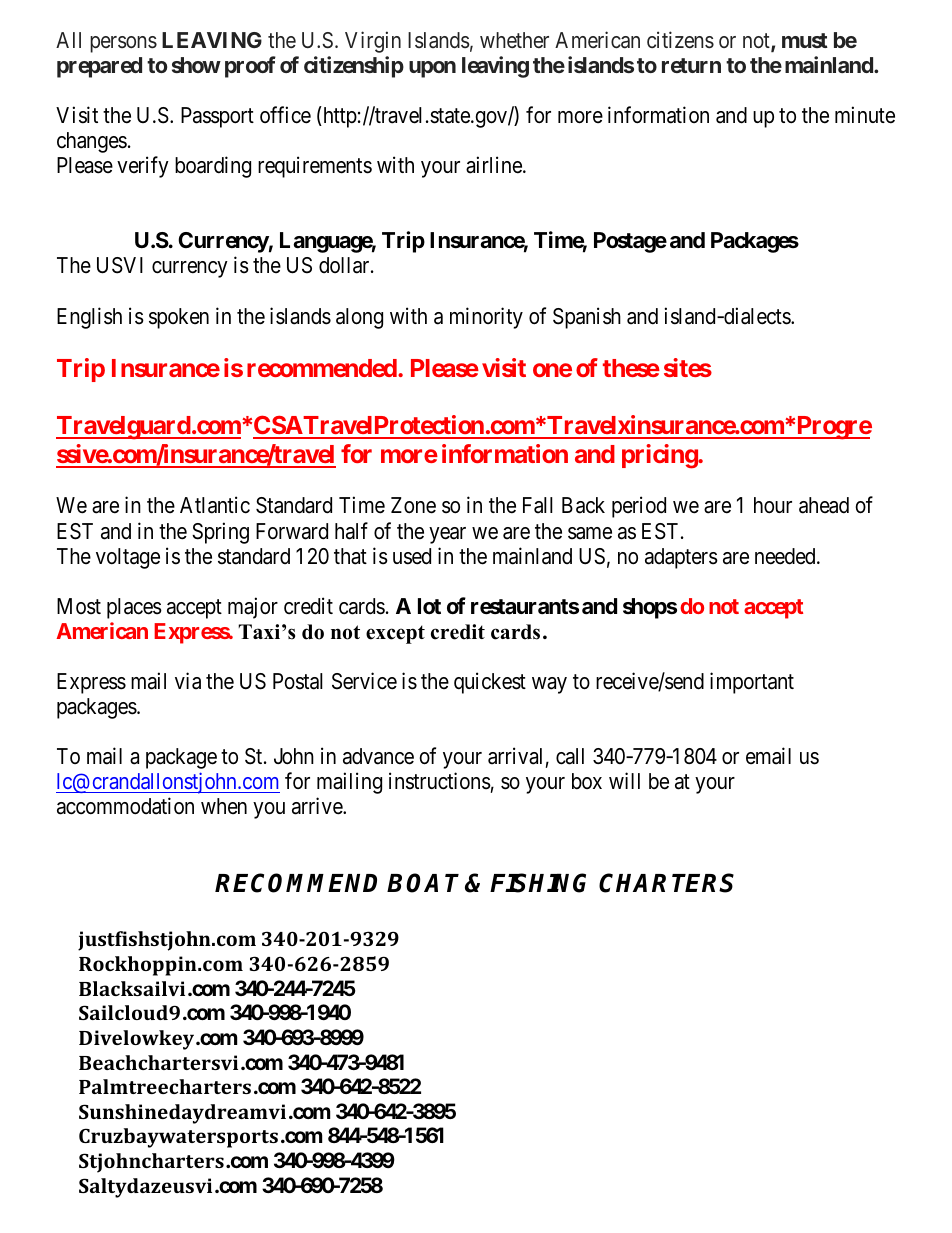 The height and width of the screenshot is (1233, 952). I want to click on persons, so click(123, 44).
